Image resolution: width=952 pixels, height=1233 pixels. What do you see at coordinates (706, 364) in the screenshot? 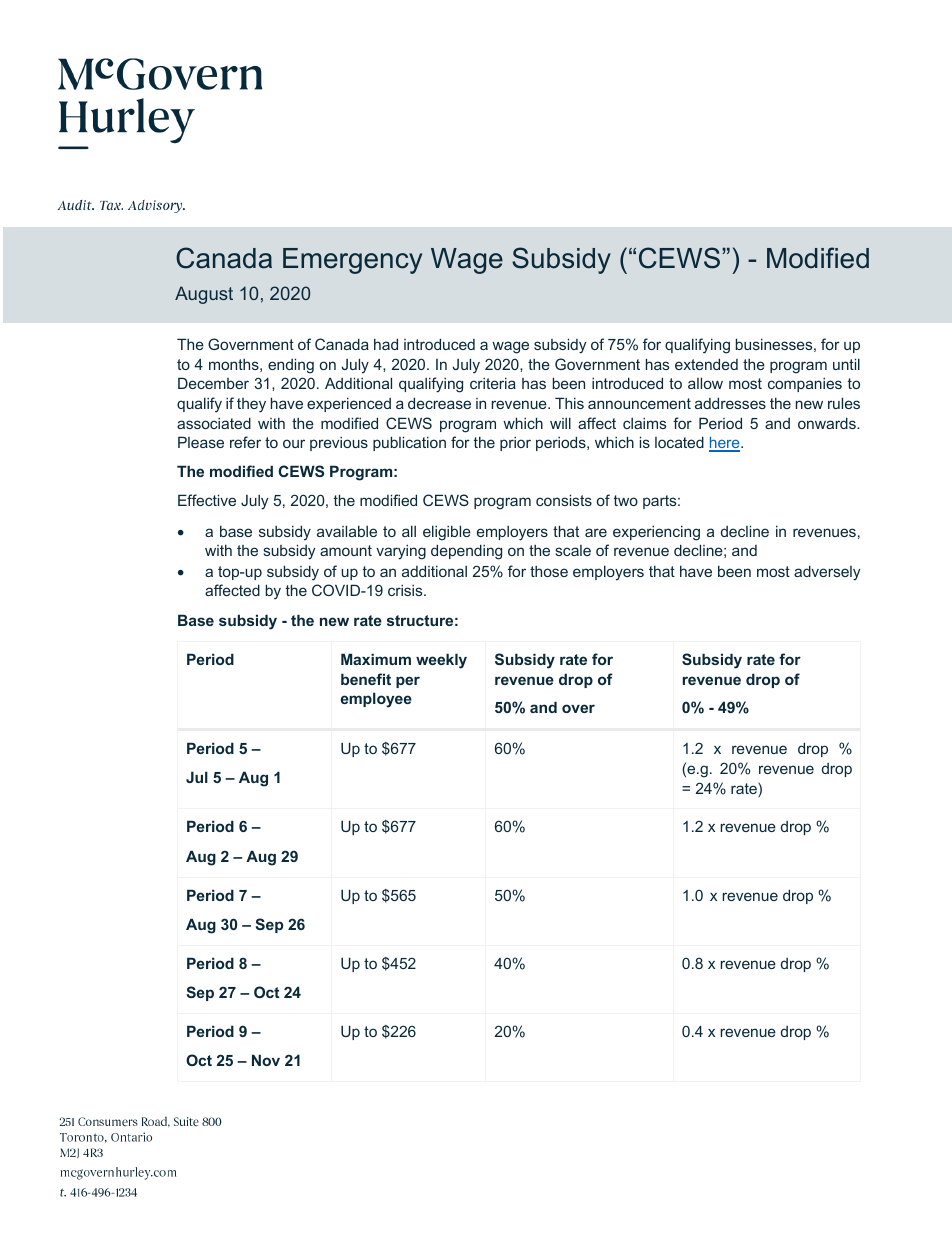
I see `extended` at bounding box center [706, 364].
